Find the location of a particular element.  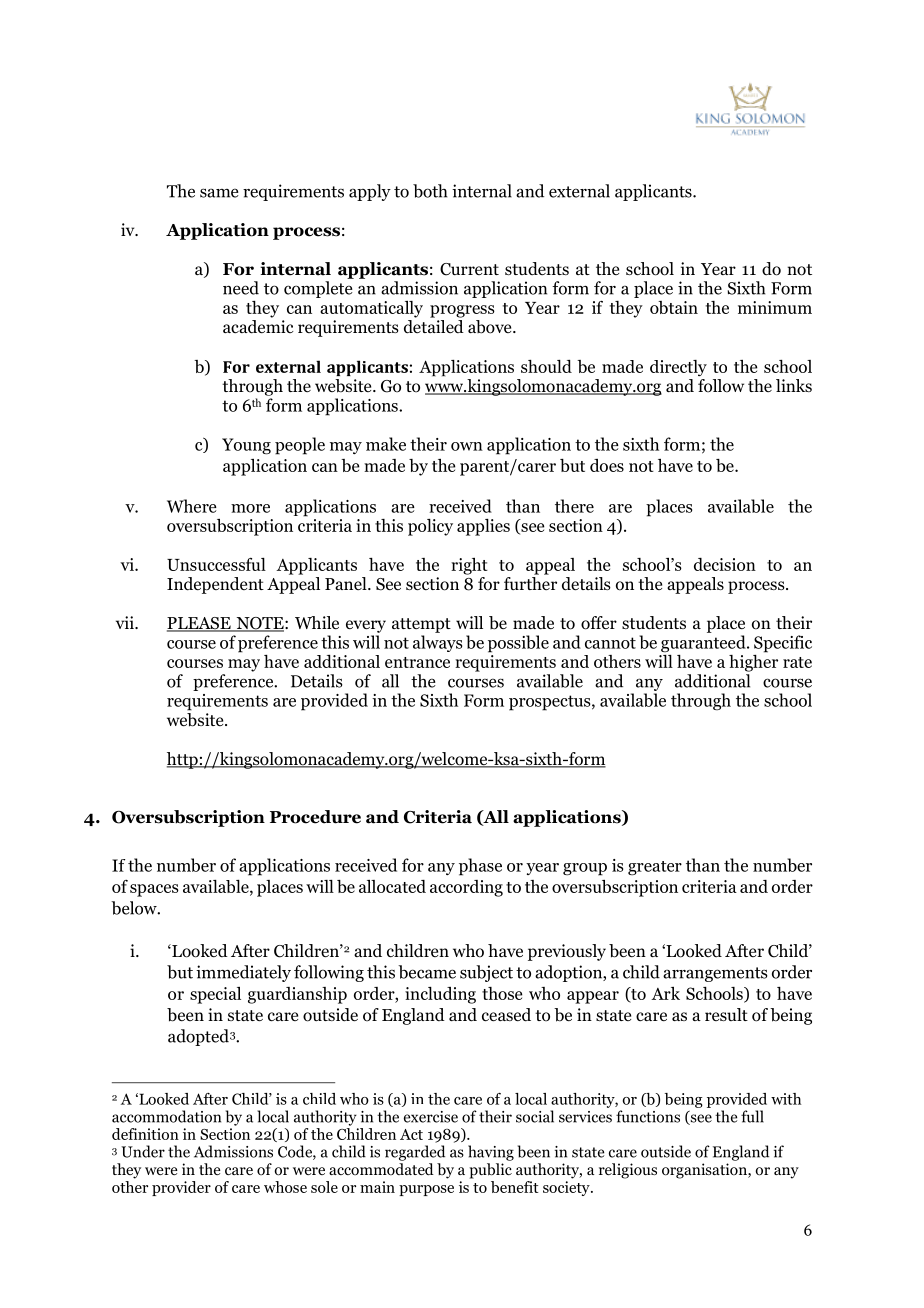

according is located at coordinates (466, 888).
